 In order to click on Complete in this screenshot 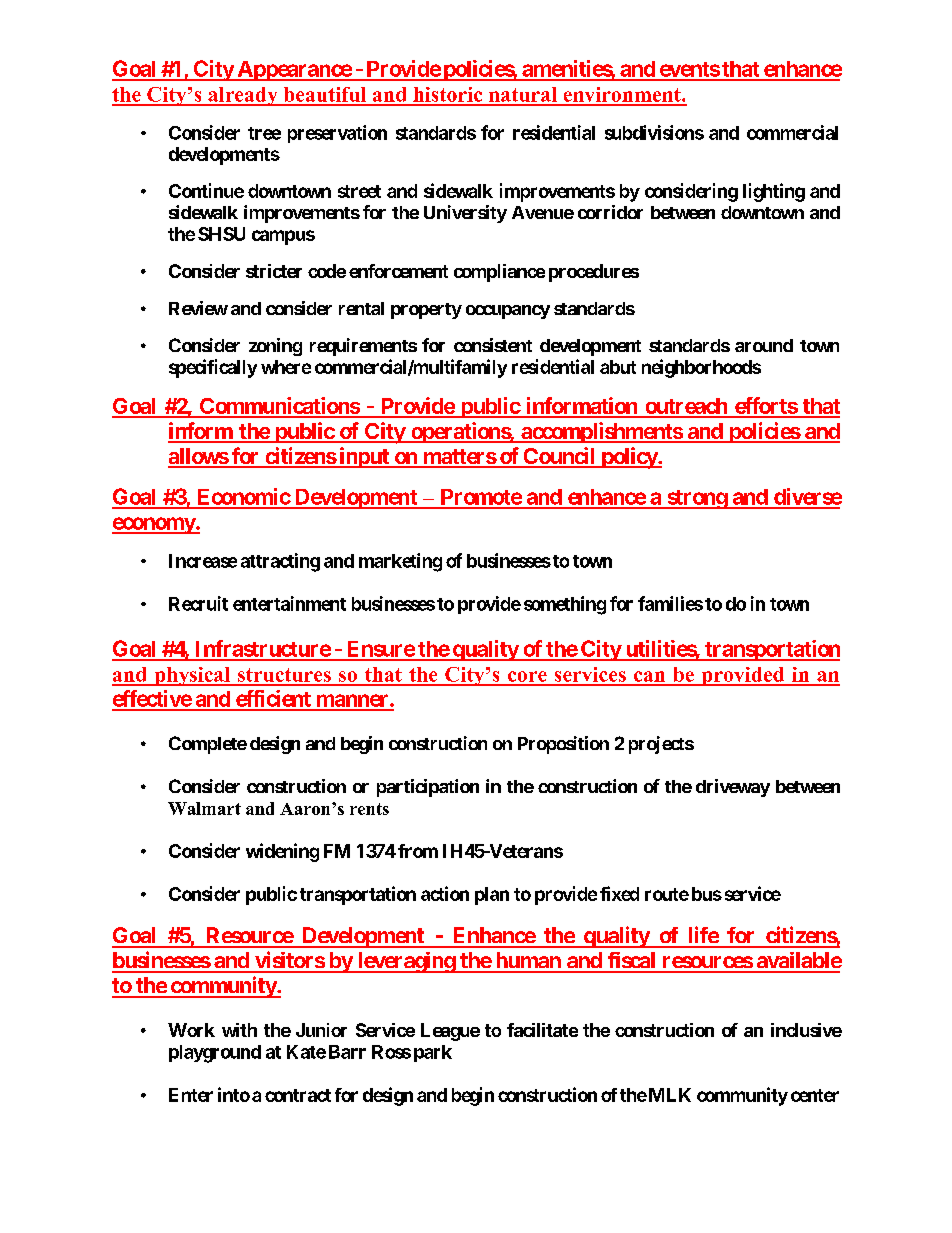, I will do `click(208, 745)`.
